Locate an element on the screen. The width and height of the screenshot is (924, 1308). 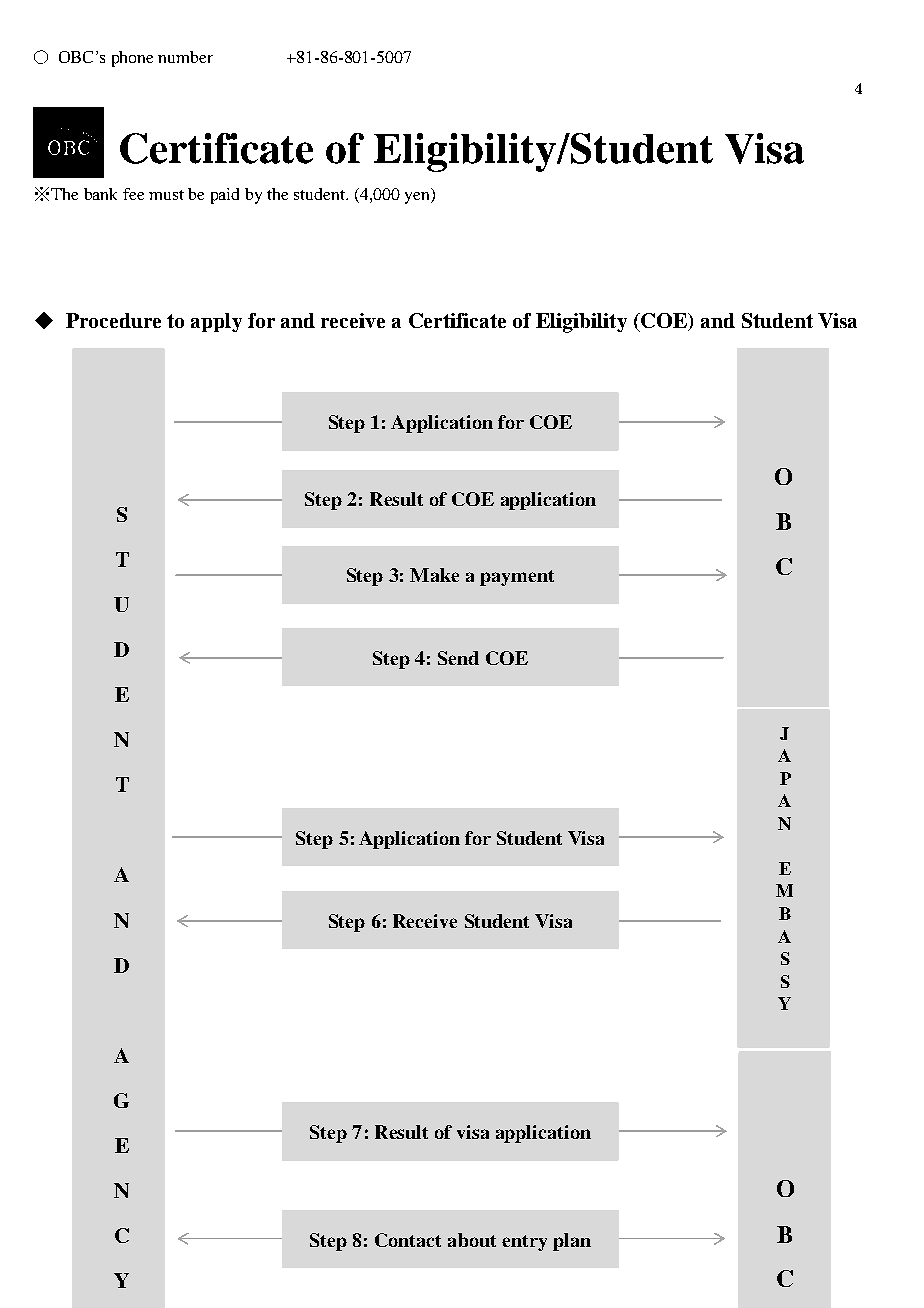
entry is located at coordinates (524, 1243).
